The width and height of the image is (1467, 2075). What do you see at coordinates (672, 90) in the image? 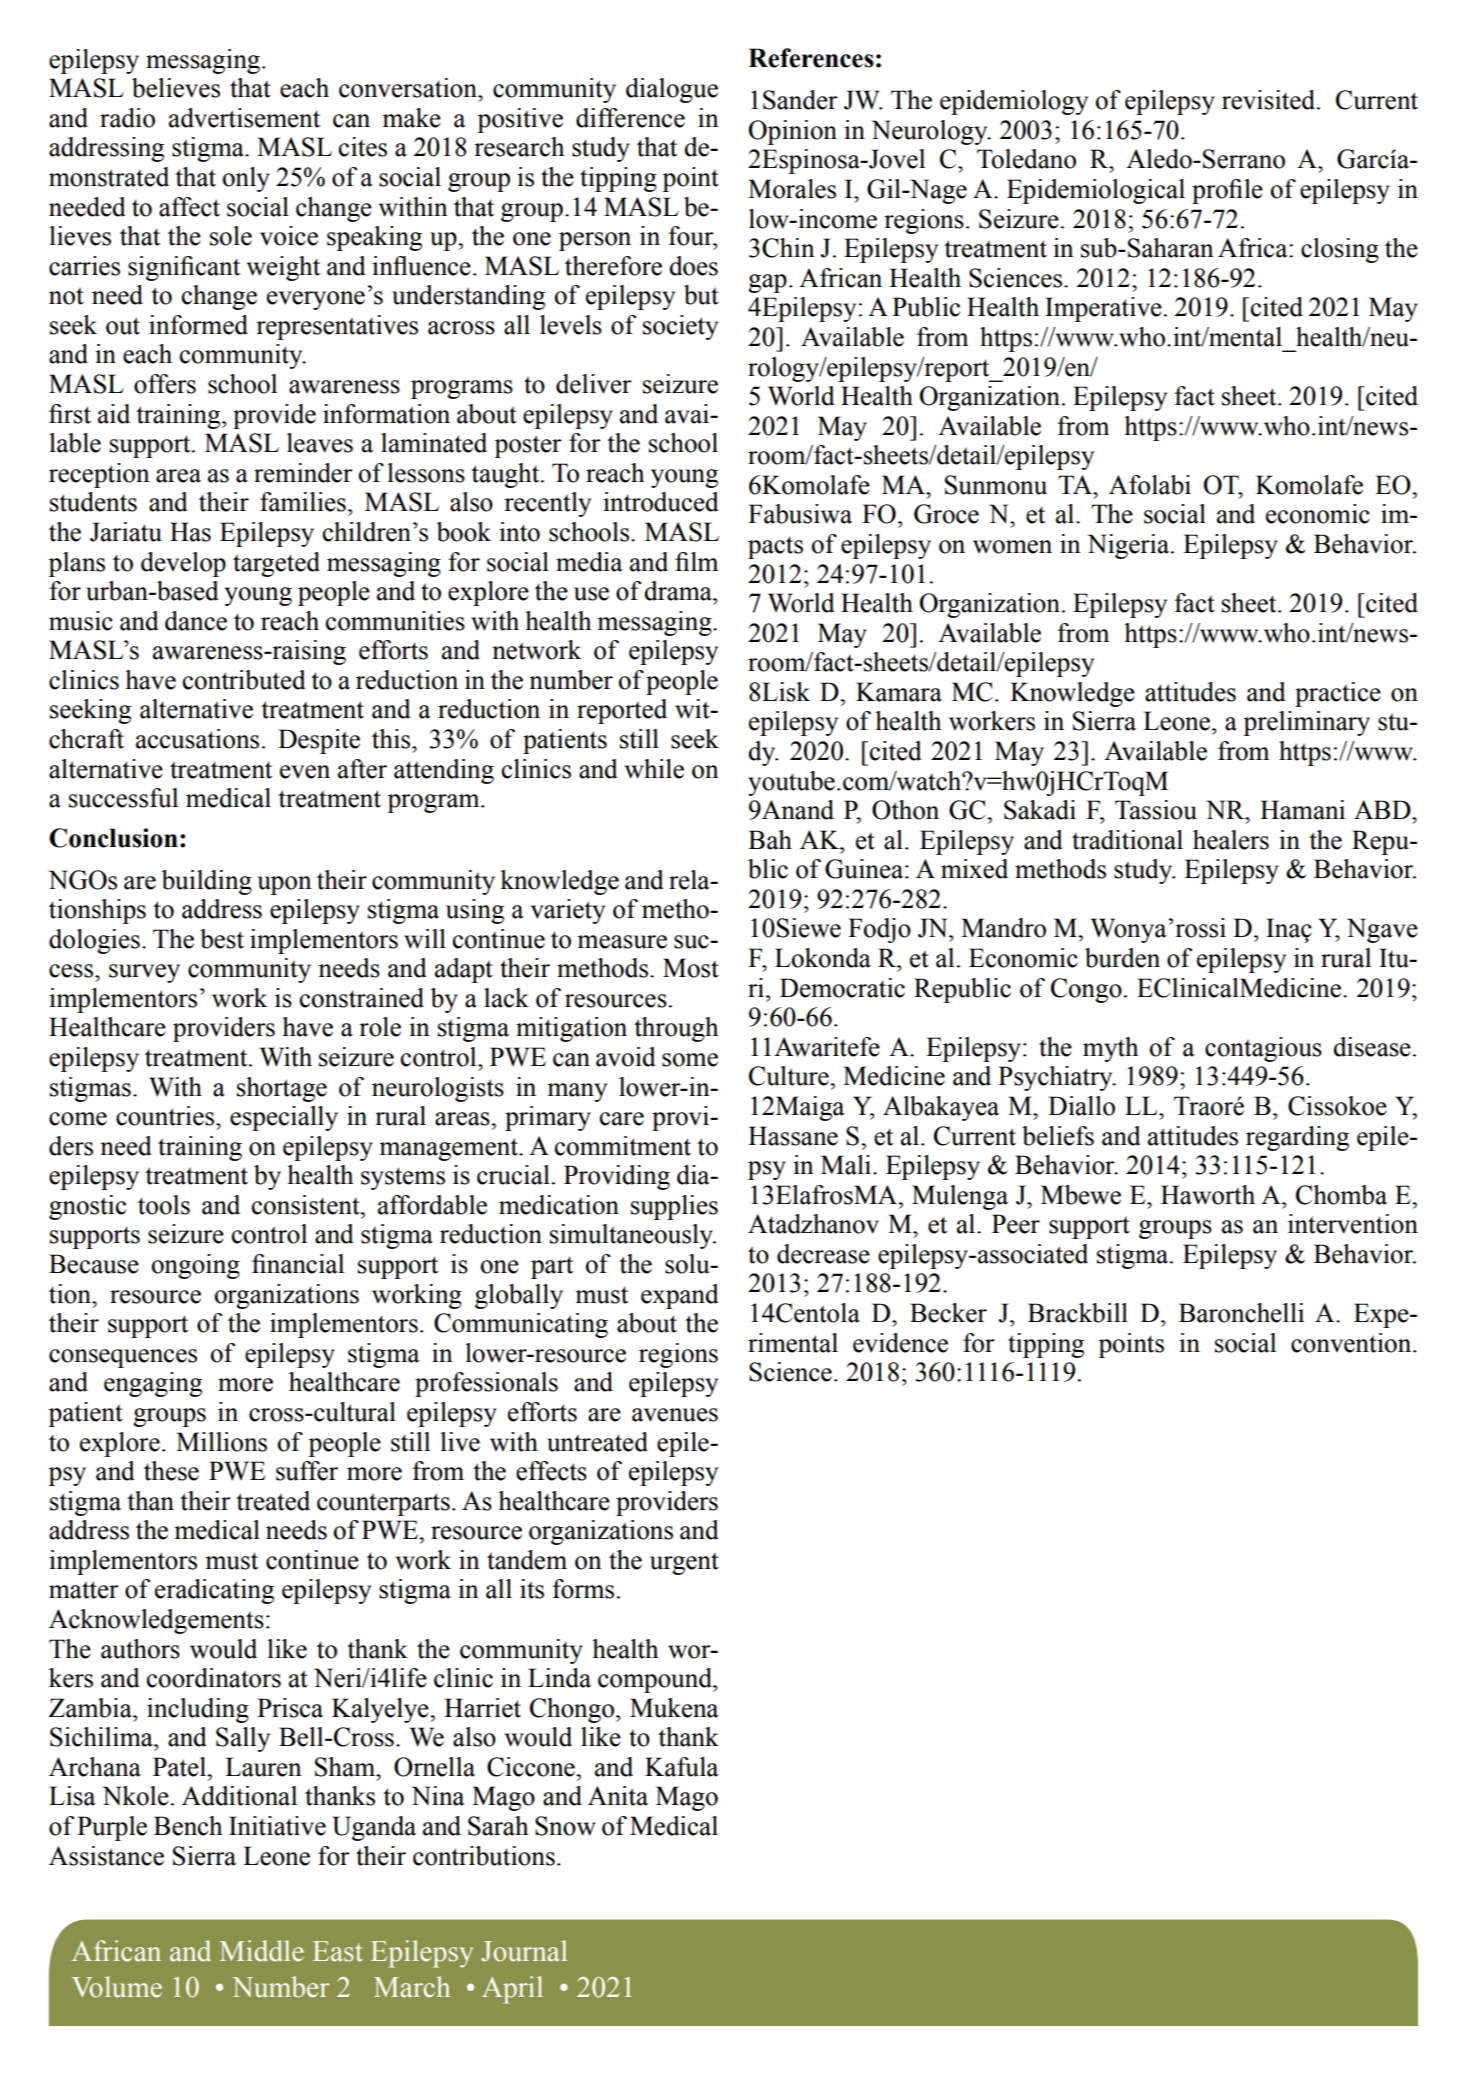
I see `dialogue` at bounding box center [672, 90].
